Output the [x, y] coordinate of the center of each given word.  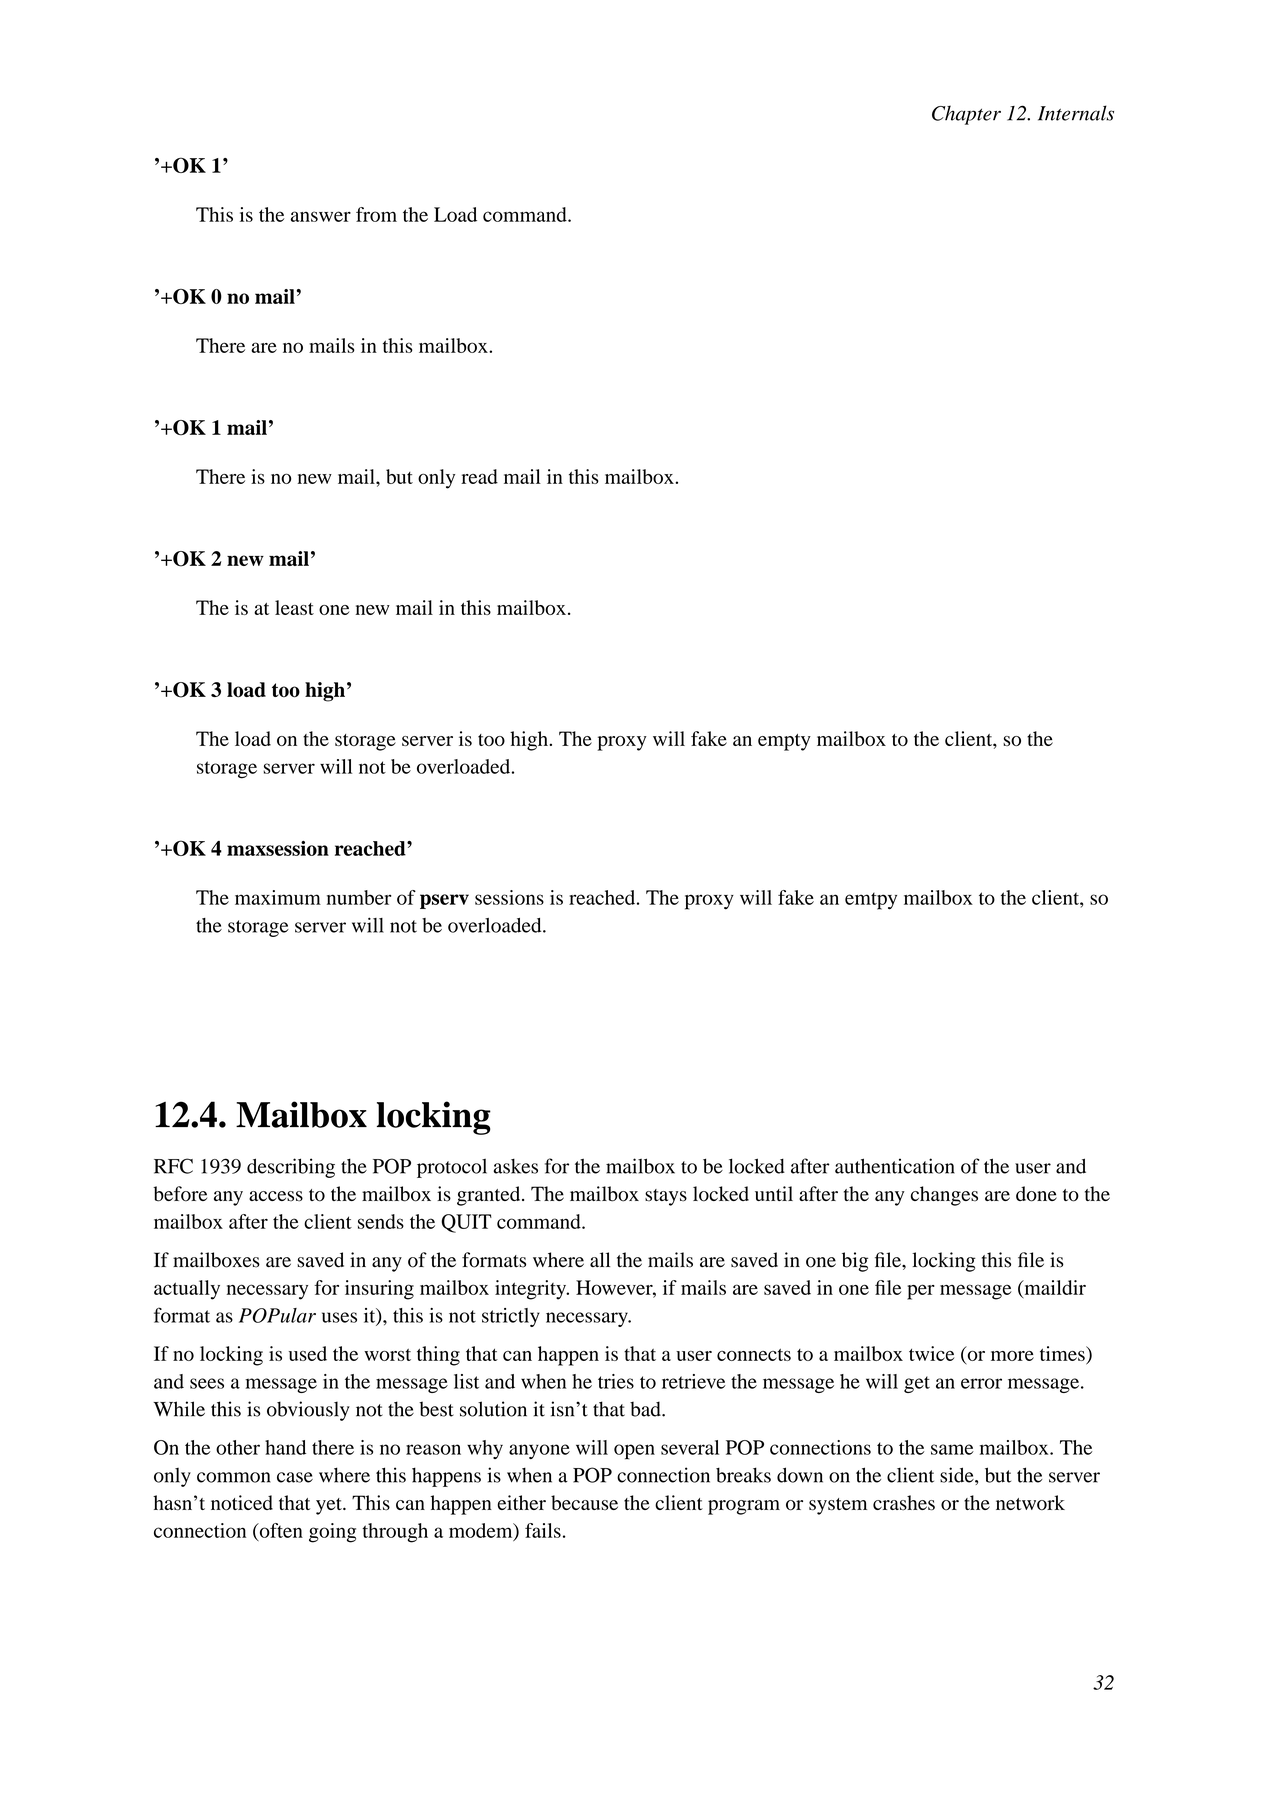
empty [784, 742]
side [958, 1475]
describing [291, 1168]
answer [321, 216]
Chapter [966, 115]
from [376, 214]
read [479, 476]
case [295, 1477]
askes [515, 1166]
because [584, 1502]
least [294, 607]
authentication [895, 1166]
